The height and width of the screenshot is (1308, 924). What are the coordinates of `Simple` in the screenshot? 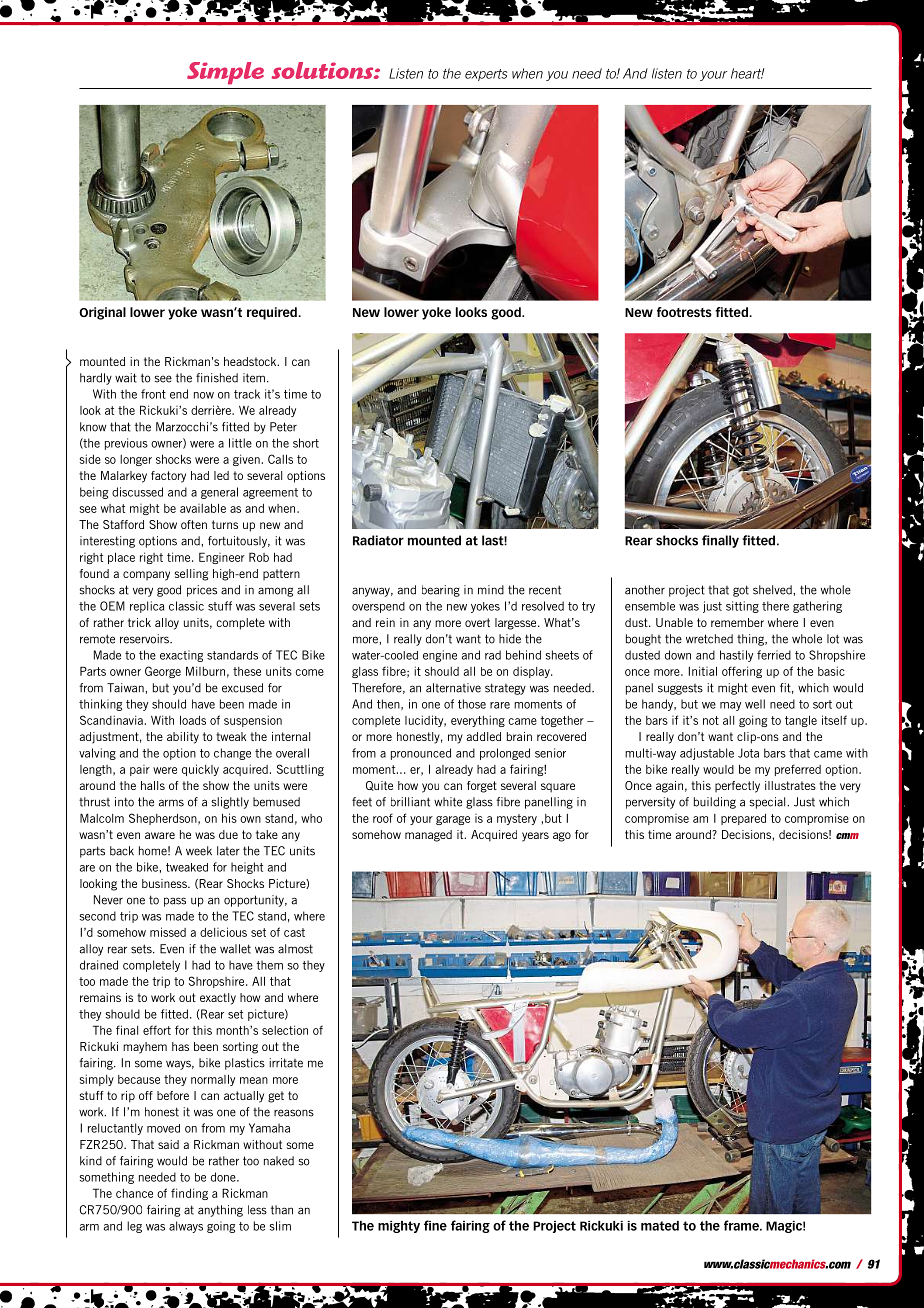 It's located at (225, 73).
